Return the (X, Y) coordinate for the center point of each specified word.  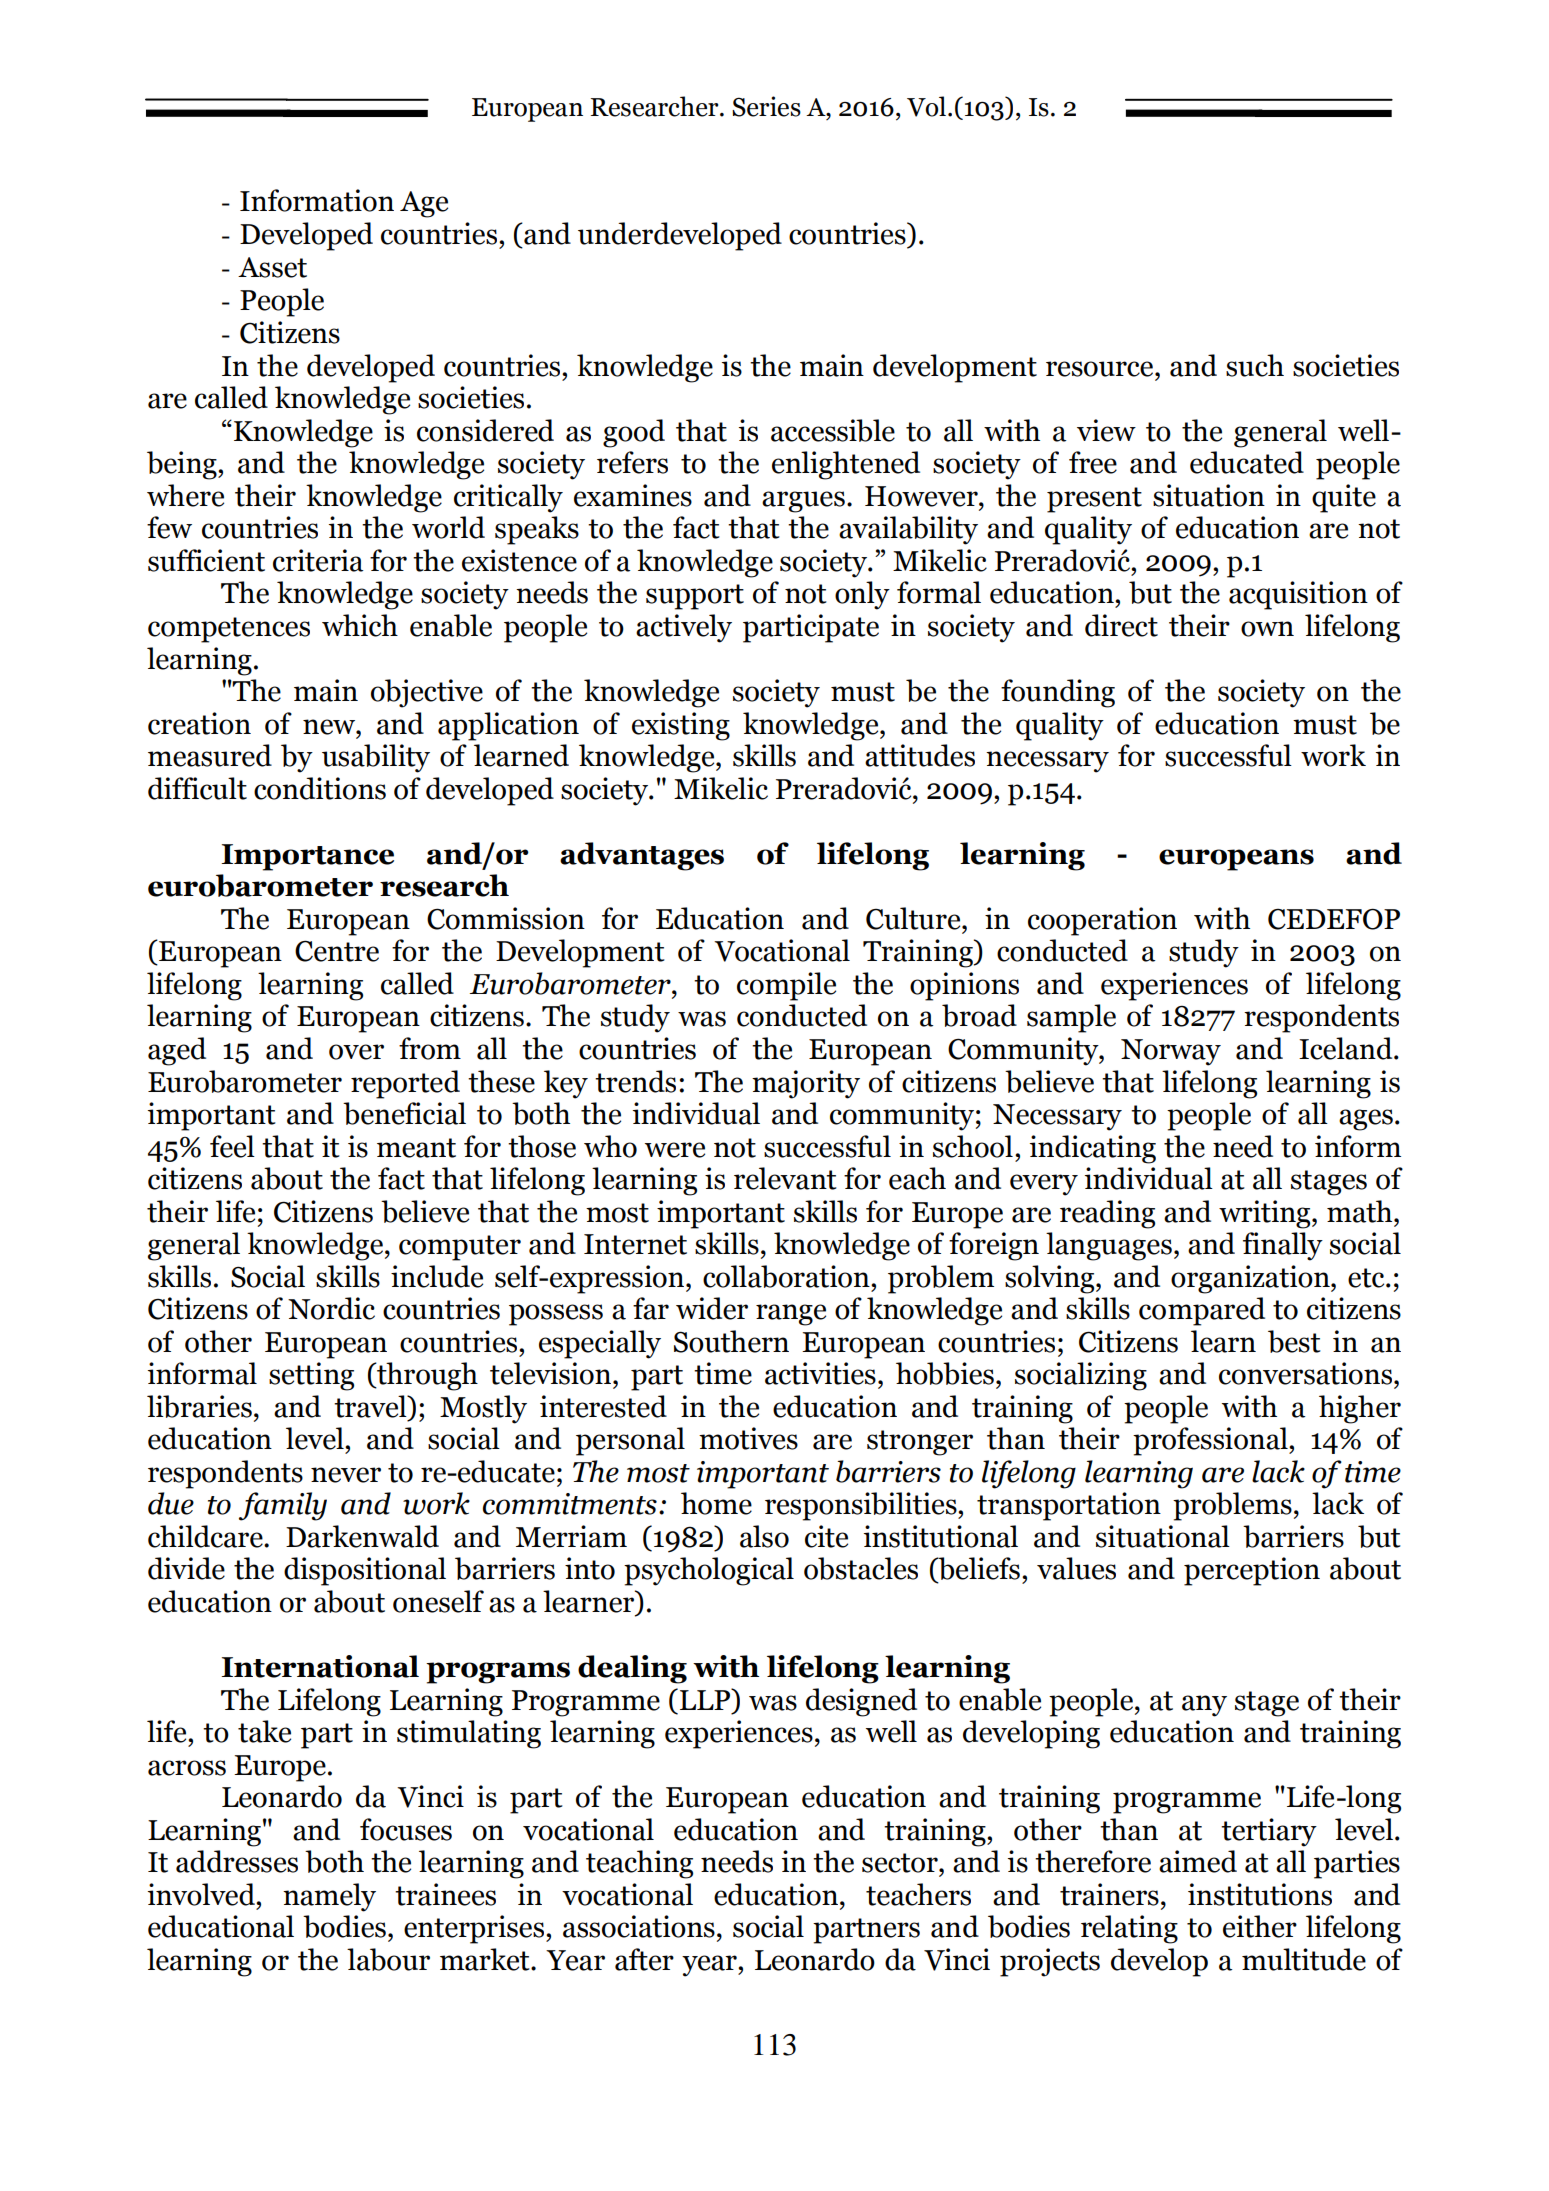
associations (639, 1926)
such (1255, 365)
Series (766, 106)
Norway (1171, 1052)
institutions (1260, 1894)
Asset (272, 267)
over (356, 1052)
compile (786, 986)
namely (329, 1897)
